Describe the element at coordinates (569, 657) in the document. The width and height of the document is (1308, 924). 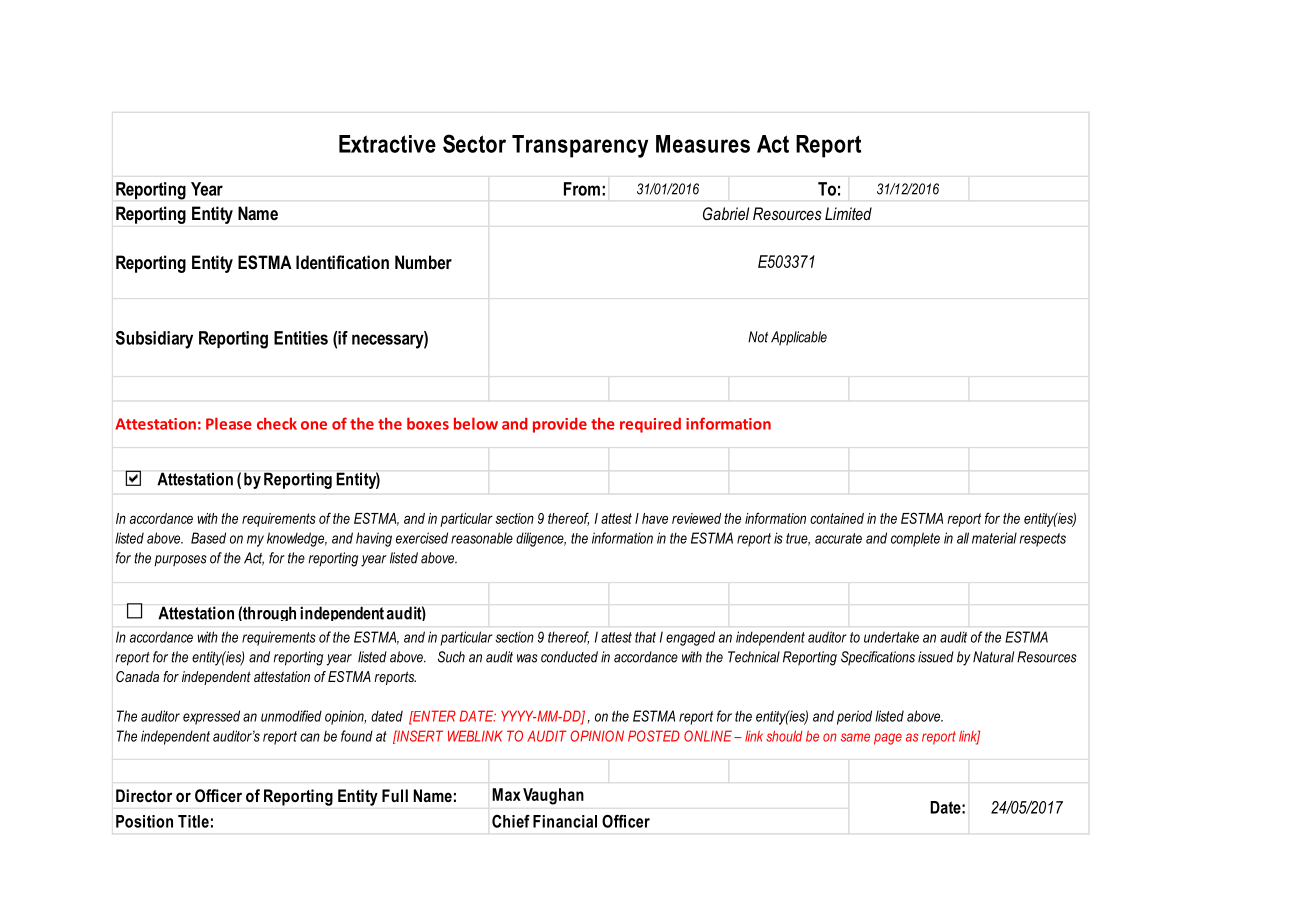
I see `conducted` at that location.
